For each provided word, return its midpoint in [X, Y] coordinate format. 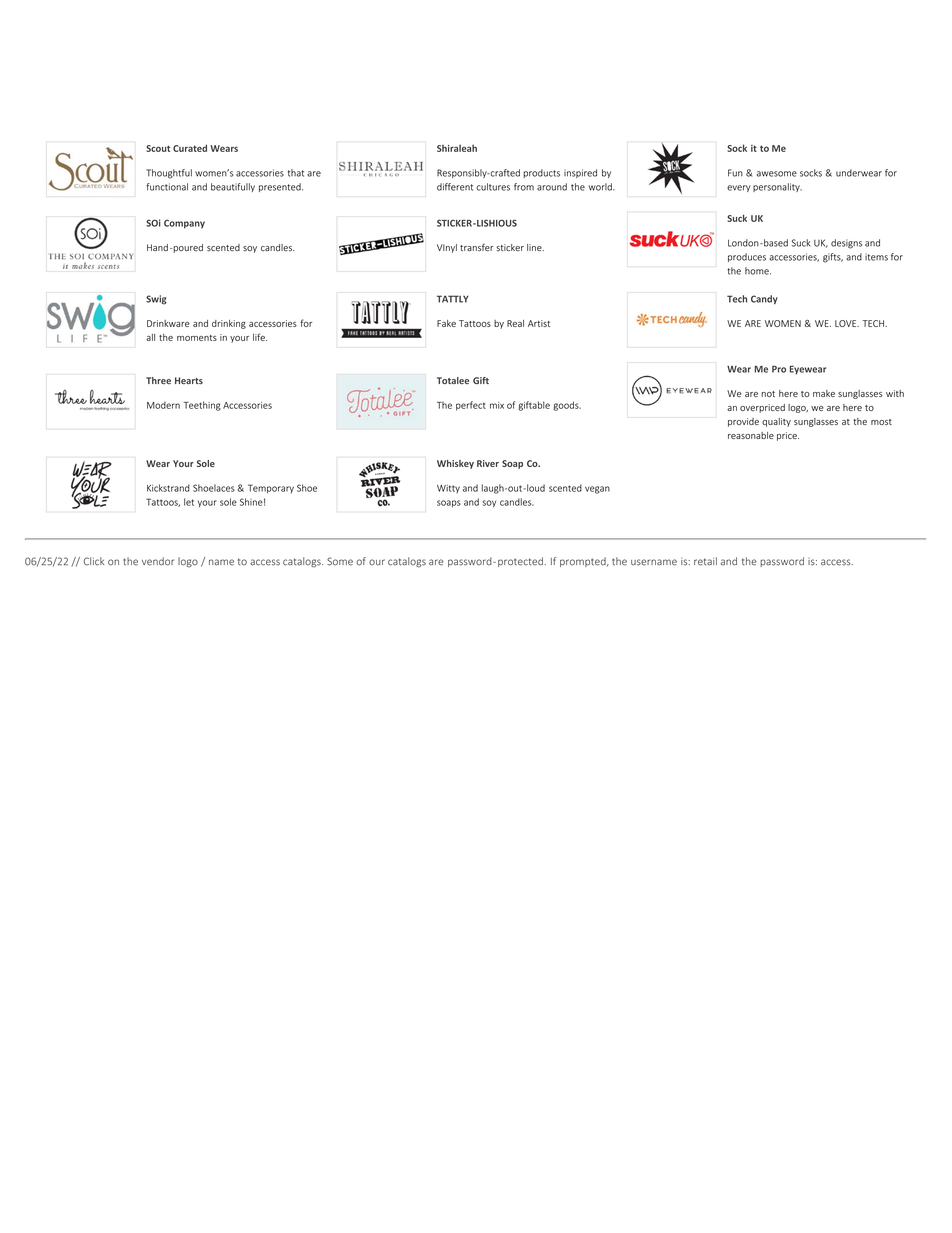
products [541, 173]
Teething [202, 406]
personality [777, 187]
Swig [156, 300]
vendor [158, 561]
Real [515, 323]
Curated [190, 148]
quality [776, 422]
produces [747, 257]
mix [497, 405]
